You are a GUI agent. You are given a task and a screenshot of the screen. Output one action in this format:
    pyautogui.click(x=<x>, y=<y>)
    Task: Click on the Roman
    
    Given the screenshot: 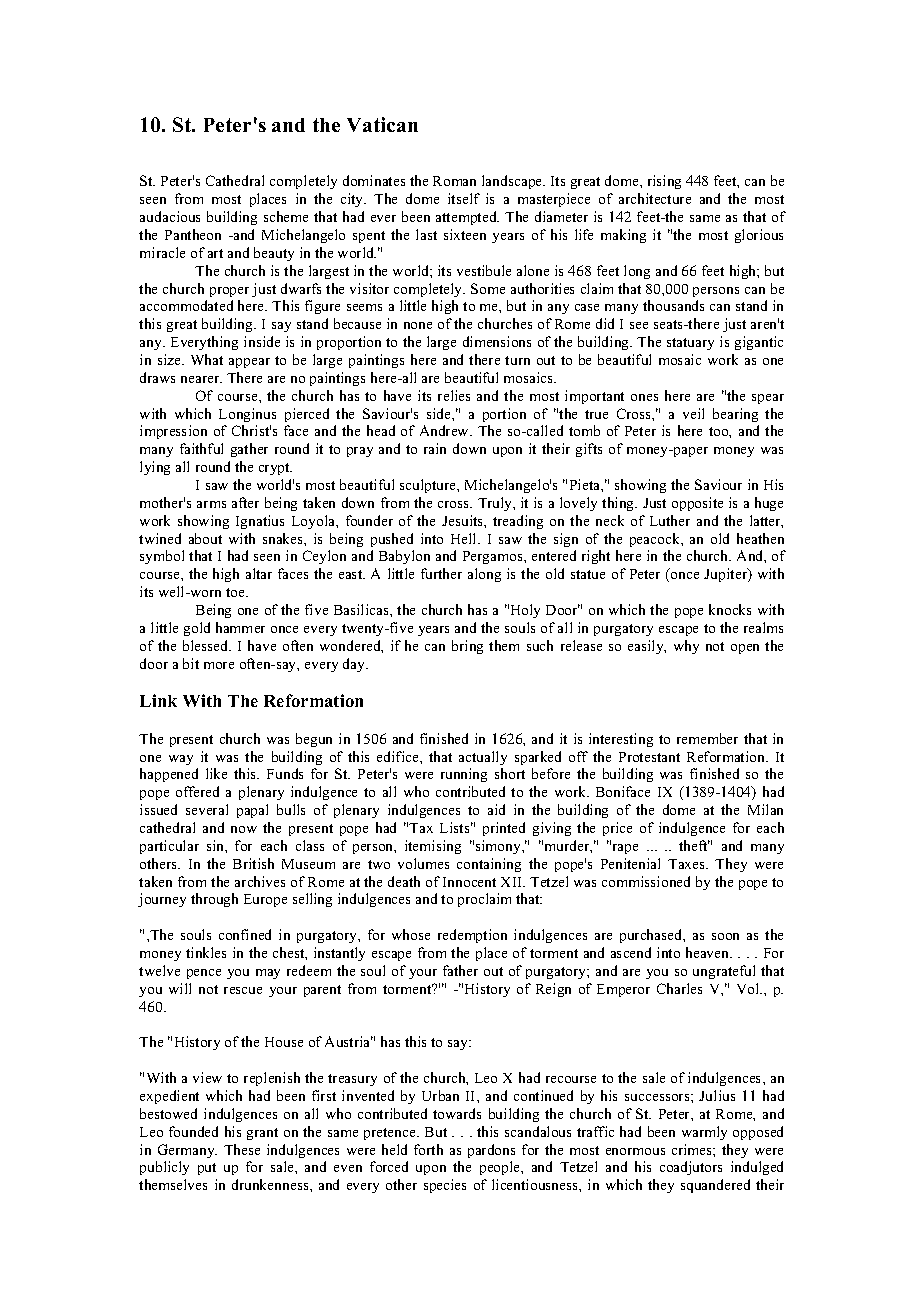 What is the action you would take?
    pyautogui.click(x=454, y=181)
